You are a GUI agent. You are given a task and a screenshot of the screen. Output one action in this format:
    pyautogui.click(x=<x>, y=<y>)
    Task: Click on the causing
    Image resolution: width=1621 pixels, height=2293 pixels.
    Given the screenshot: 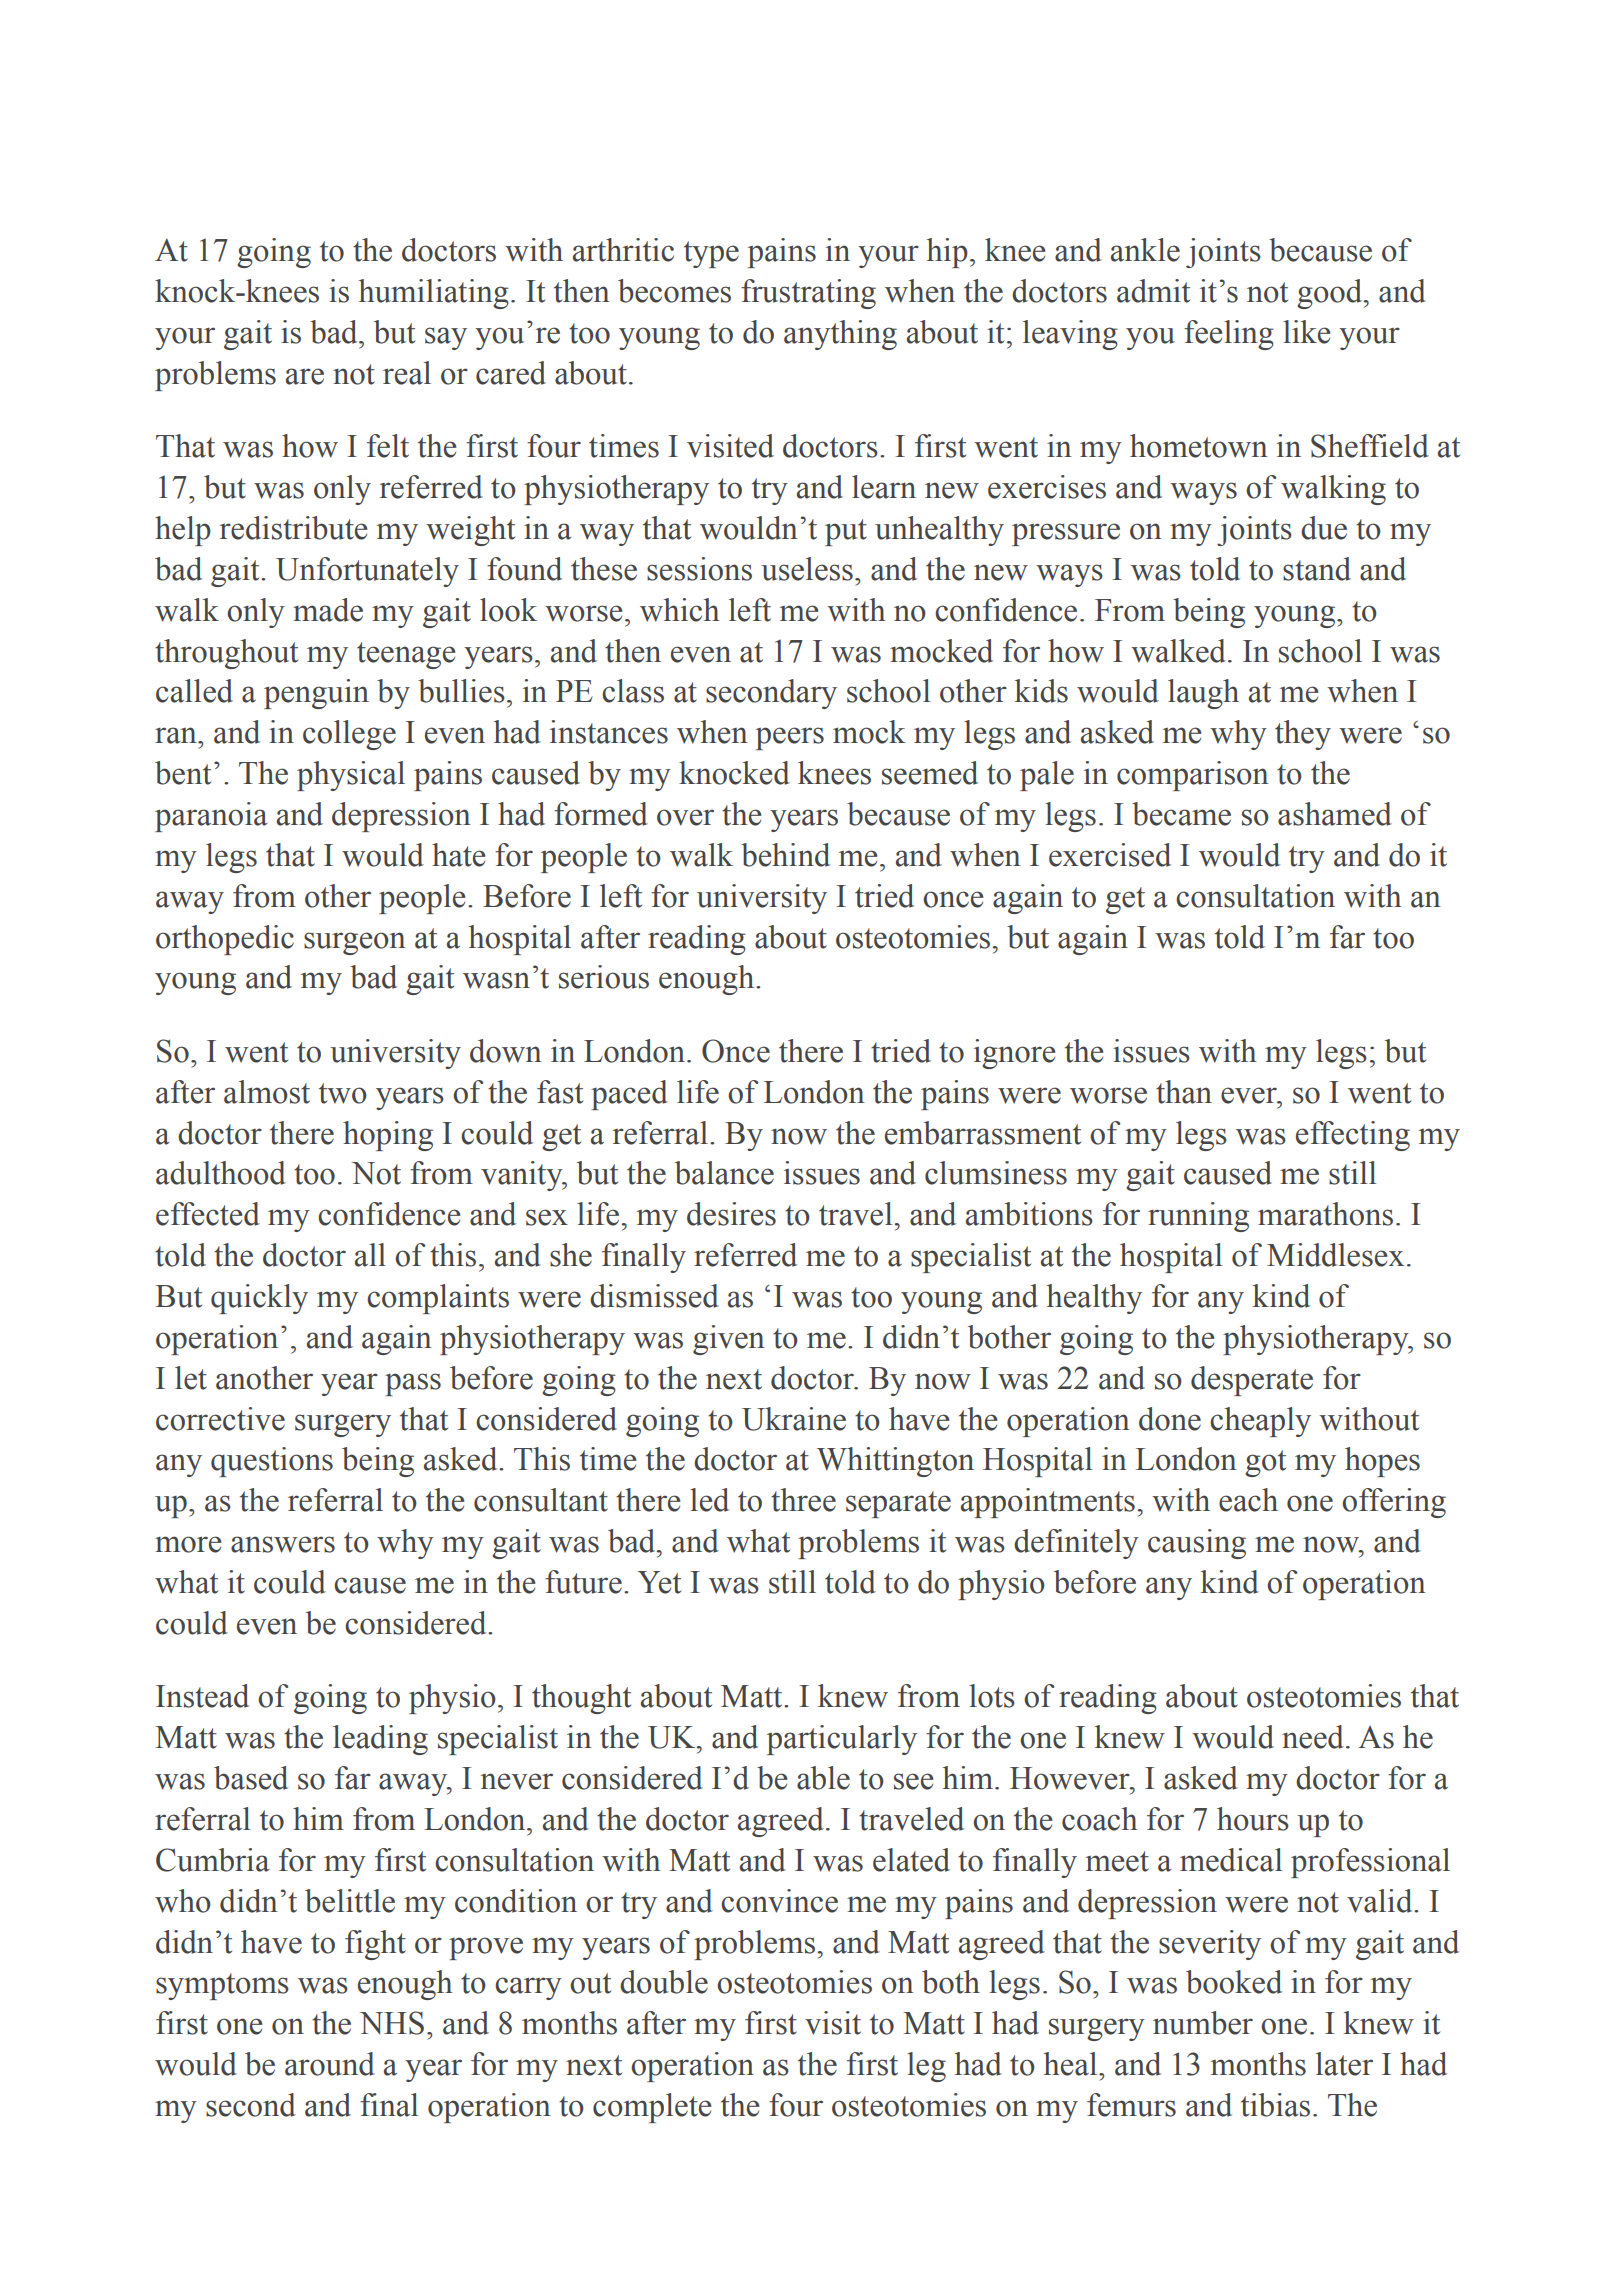 What is the action you would take?
    pyautogui.click(x=1197, y=1544)
